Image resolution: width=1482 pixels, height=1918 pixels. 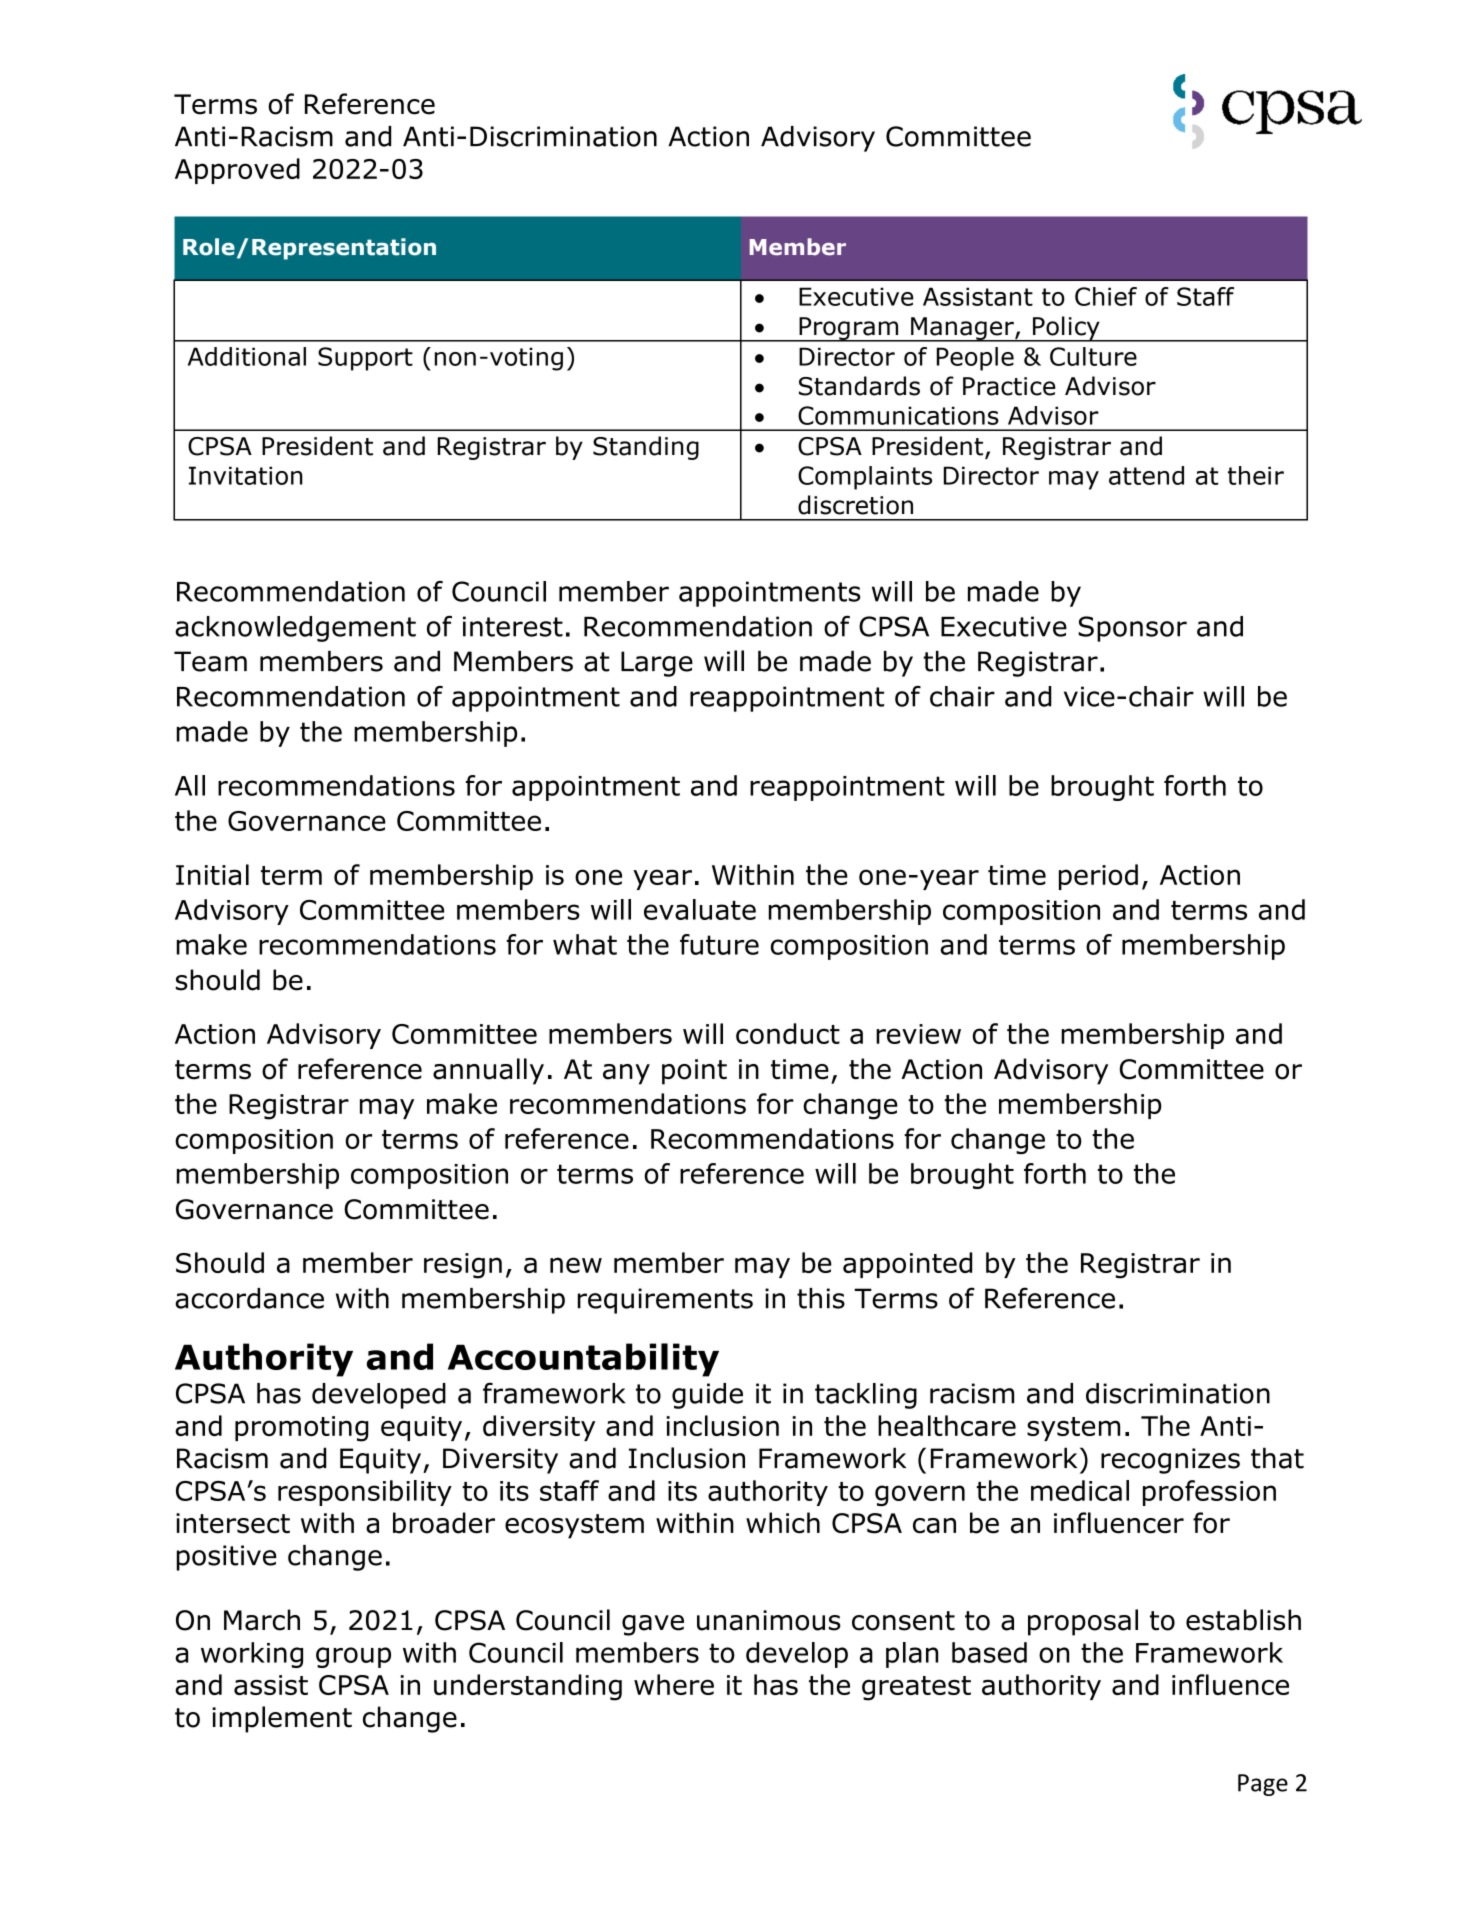 I want to click on where, so click(x=674, y=1684).
